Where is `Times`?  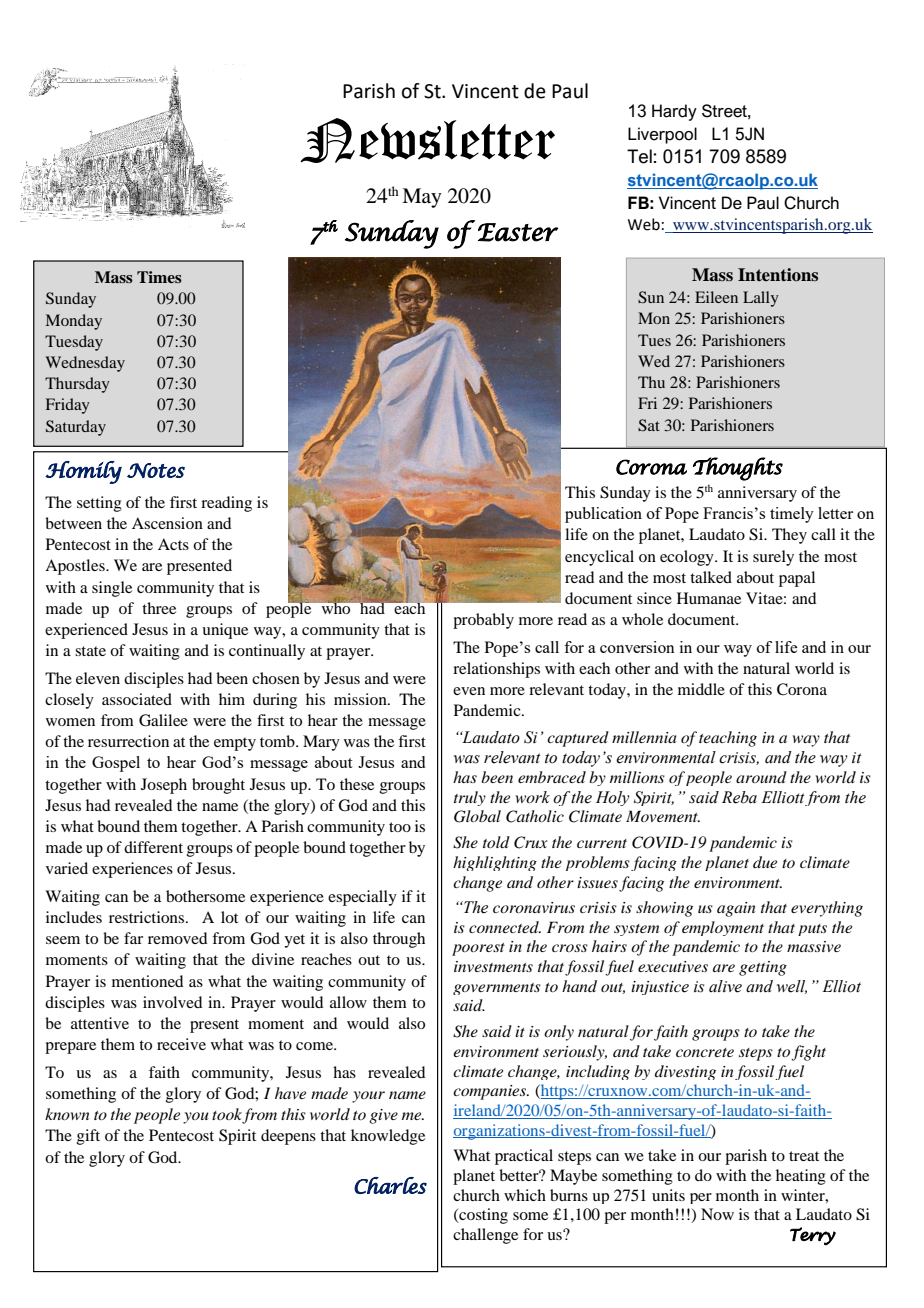
Times is located at coordinates (159, 277).
